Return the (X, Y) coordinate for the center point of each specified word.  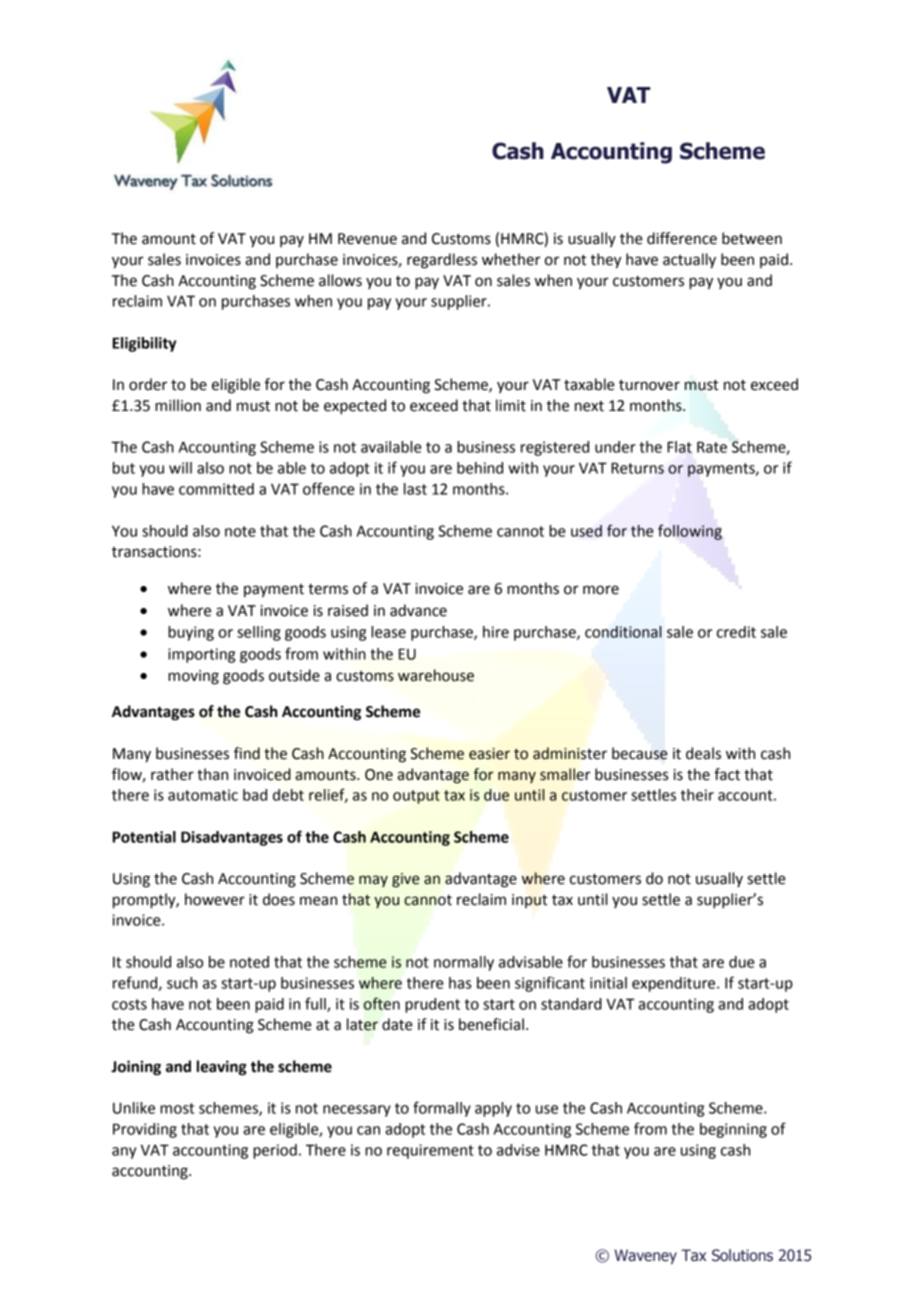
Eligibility (144, 344)
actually (689, 261)
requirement (430, 1151)
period (275, 1151)
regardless (442, 261)
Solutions (742, 1255)
